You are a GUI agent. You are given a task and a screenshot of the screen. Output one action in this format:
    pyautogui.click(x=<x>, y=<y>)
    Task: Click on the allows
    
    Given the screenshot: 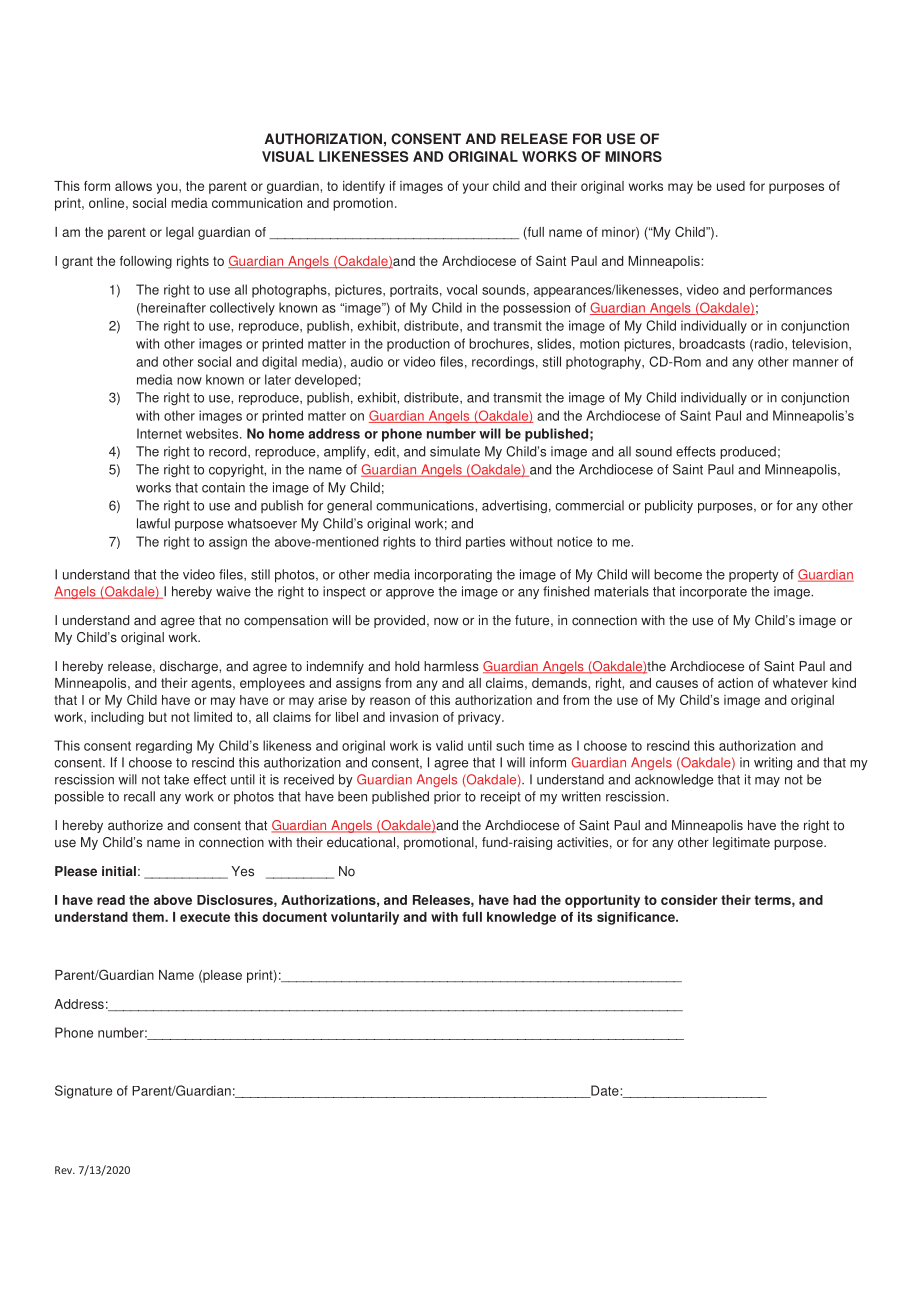 What is the action you would take?
    pyautogui.click(x=133, y=186)
